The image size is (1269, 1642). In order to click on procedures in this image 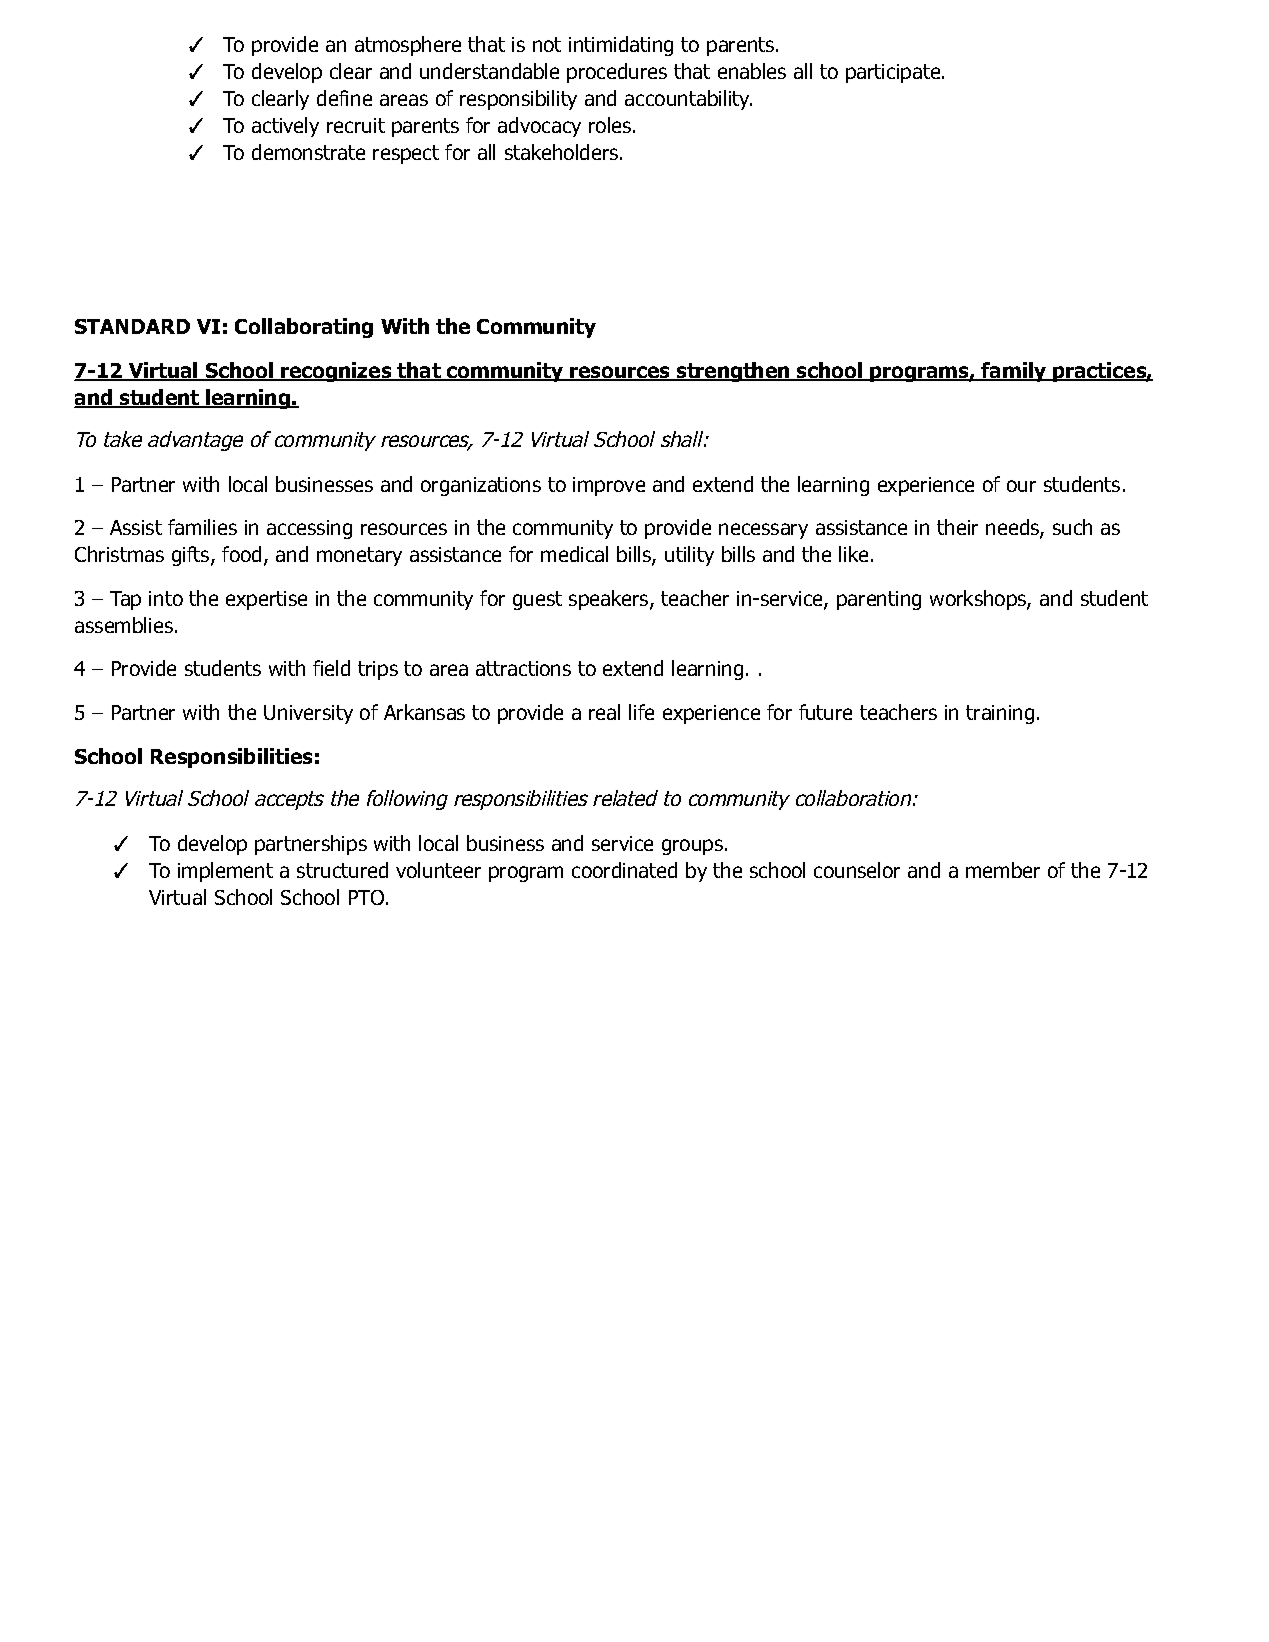, I will do `click(617, 73)`.
